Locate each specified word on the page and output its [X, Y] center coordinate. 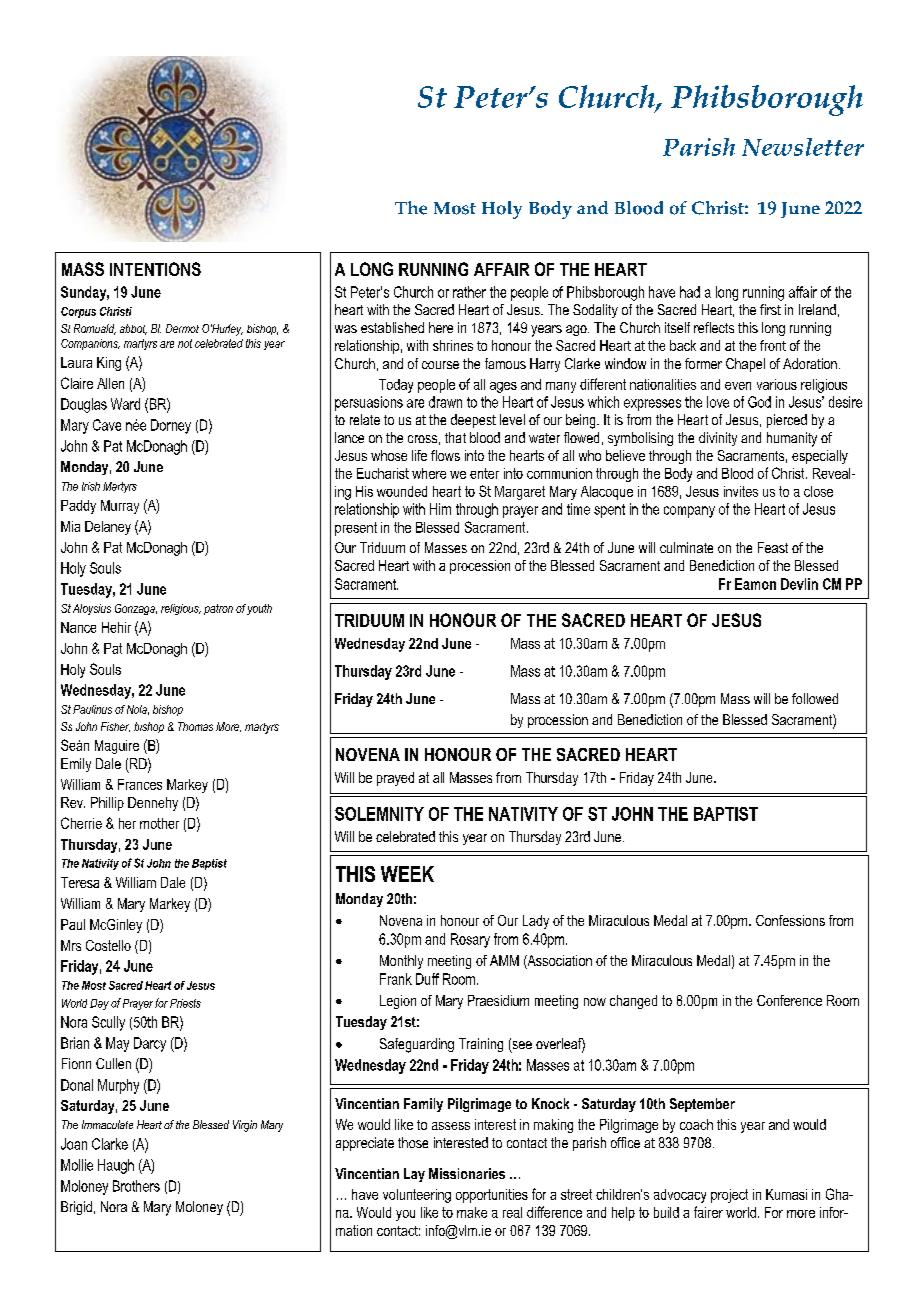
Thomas [195, 726]
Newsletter [803, 147]
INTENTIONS [155, 269]
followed [815, 698]
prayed [395, 779]
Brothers [136, 1186]
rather [469, 292]
